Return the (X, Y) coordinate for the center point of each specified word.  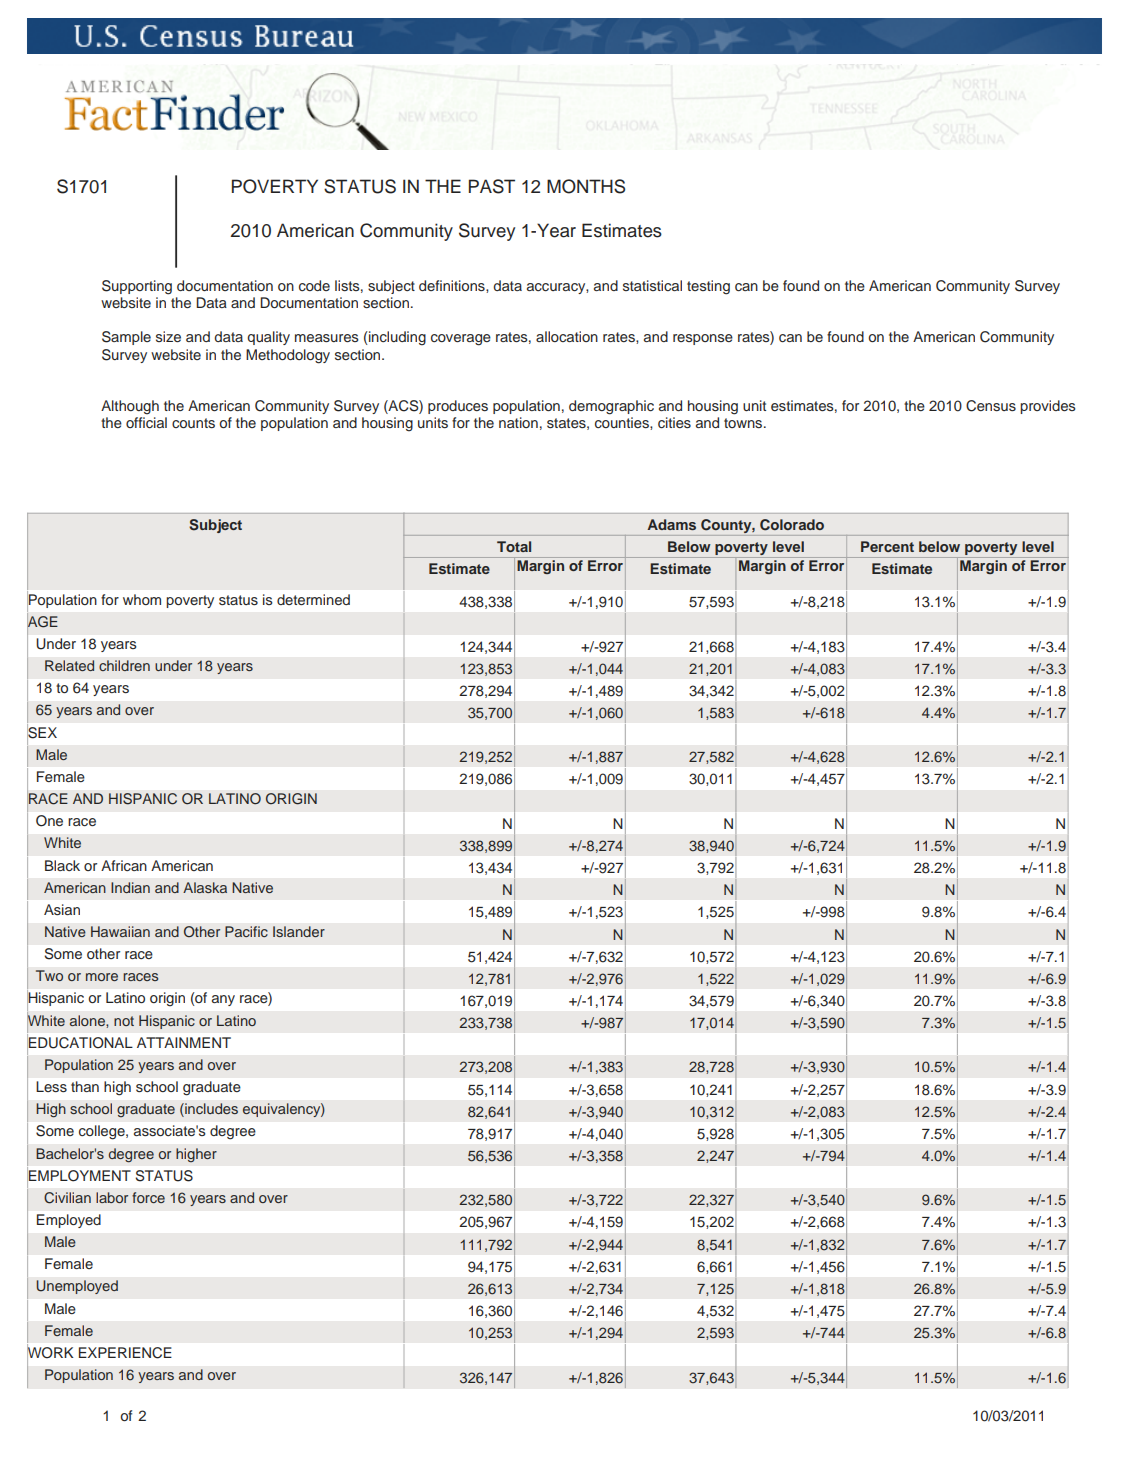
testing (708, 287)
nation (518, 422)
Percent (887, 546)
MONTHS (586, 186)
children (124, 665)
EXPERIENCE (125, 1353)
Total (514, 546)
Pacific (246, 931)
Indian (130, 887)
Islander (299, 931)
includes (210, 1110)
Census (991, 406)
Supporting (137, 287)
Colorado (792, 525)
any (223, 1000)
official (146, 422)
